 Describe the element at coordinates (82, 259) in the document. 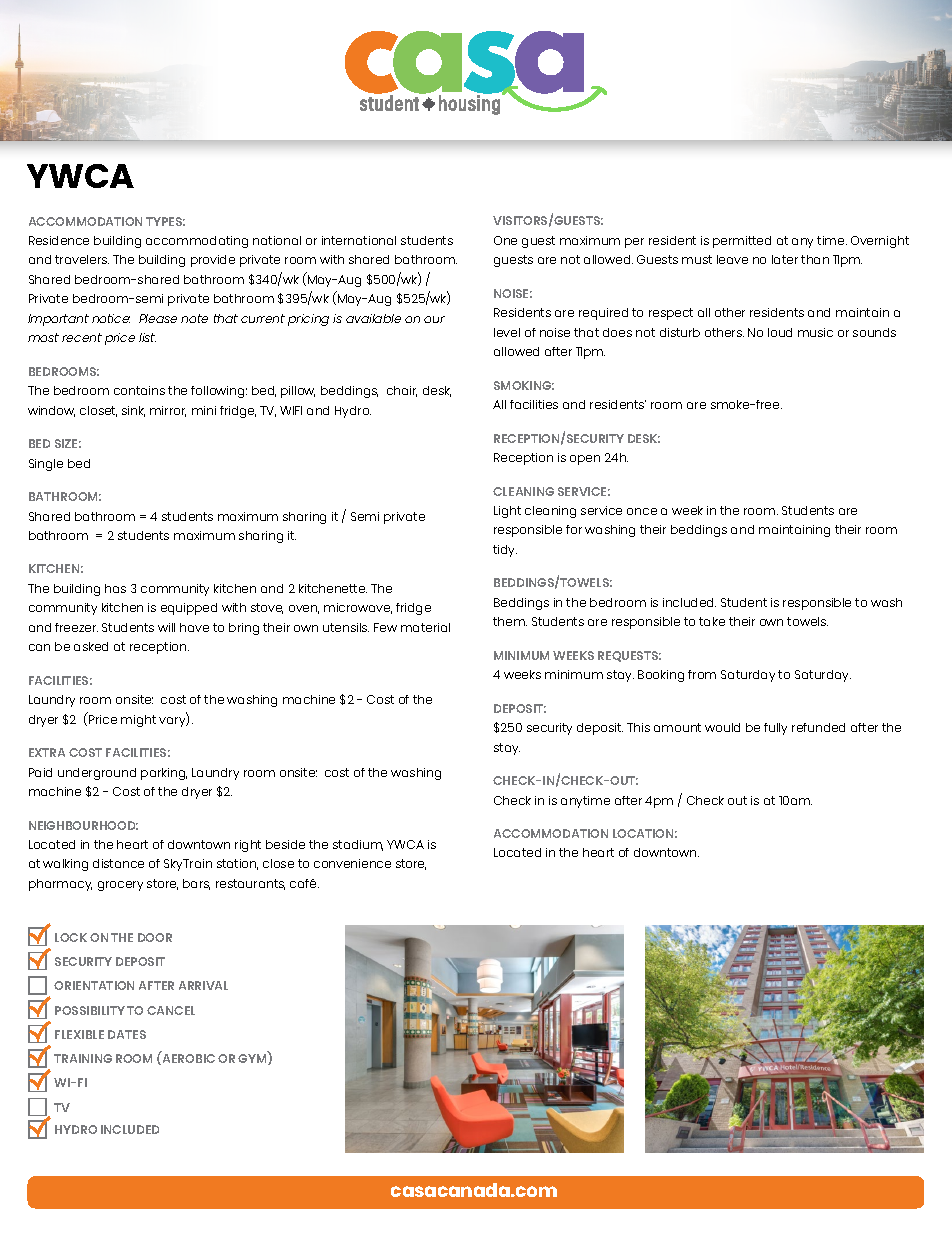

I see `travelers` at that location.
